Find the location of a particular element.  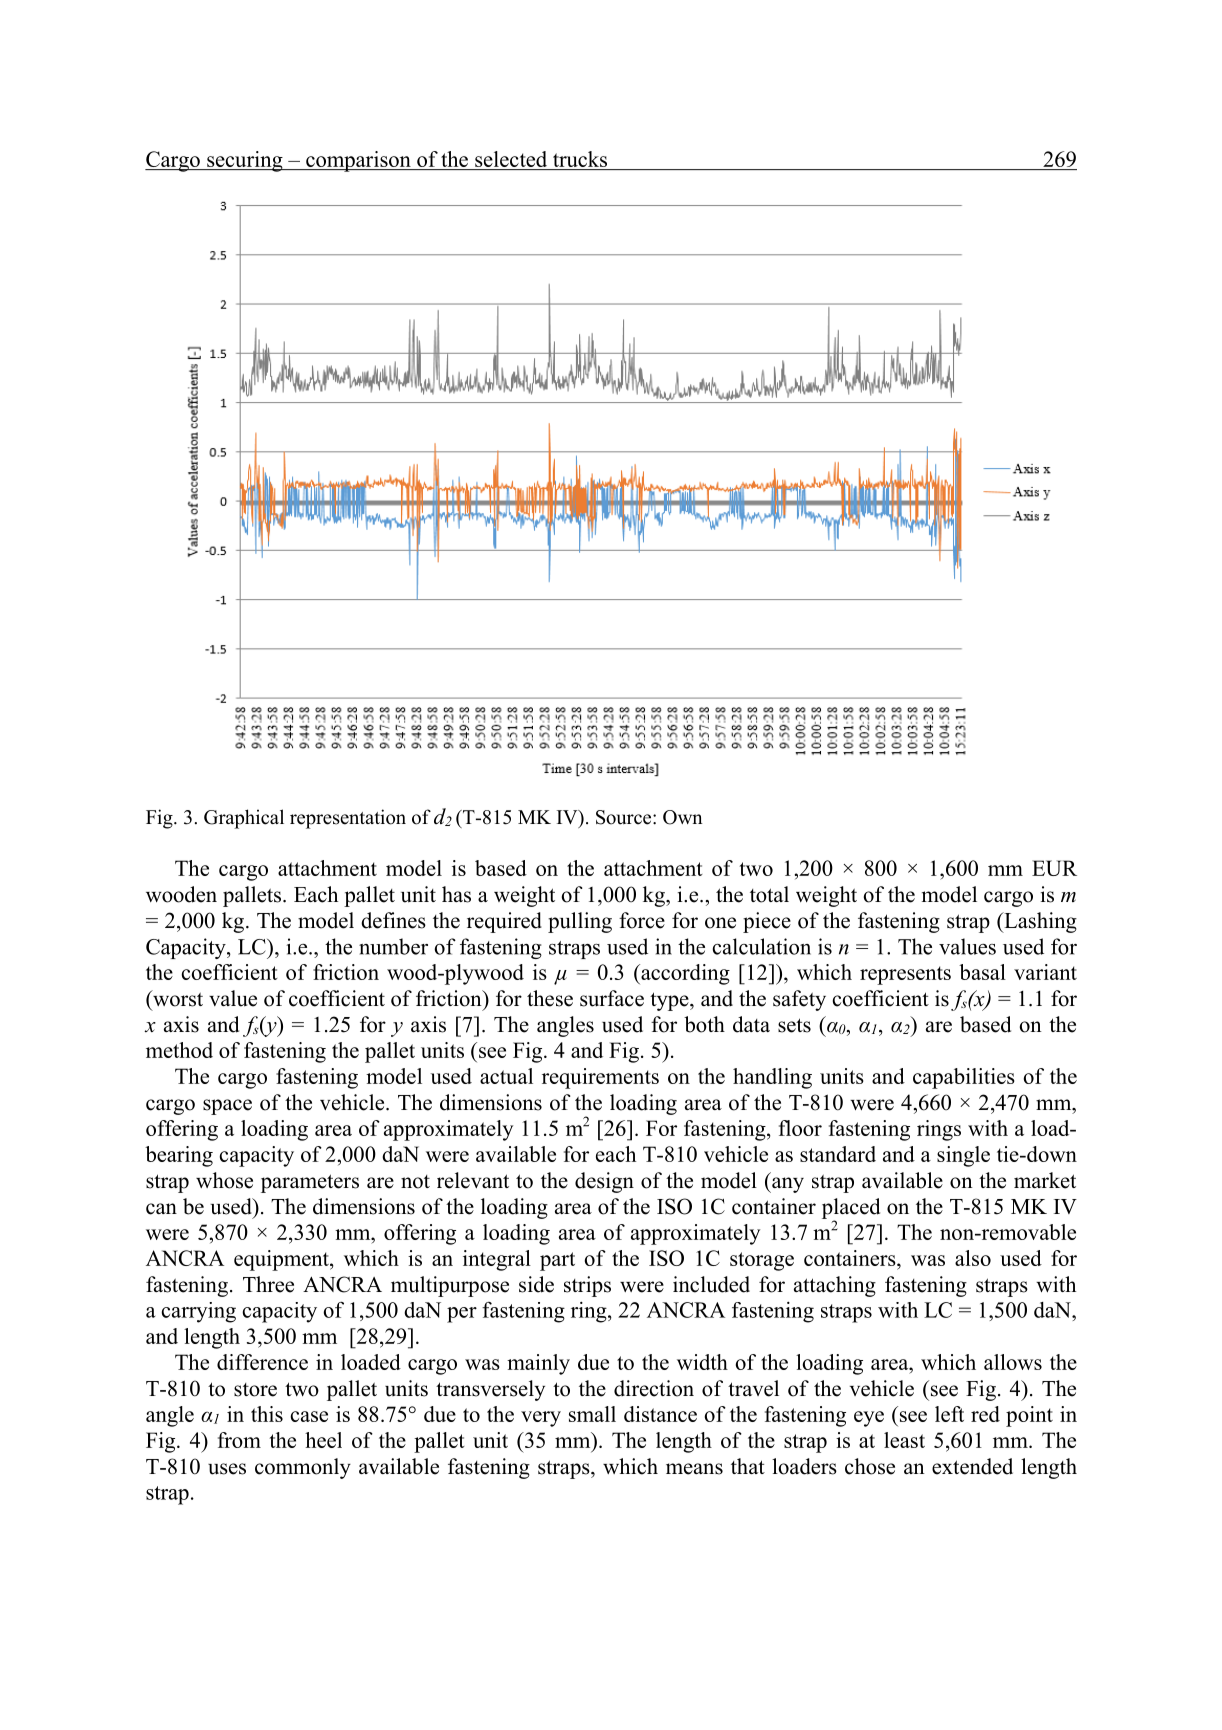

Source is located at coordinates (625, 817).
